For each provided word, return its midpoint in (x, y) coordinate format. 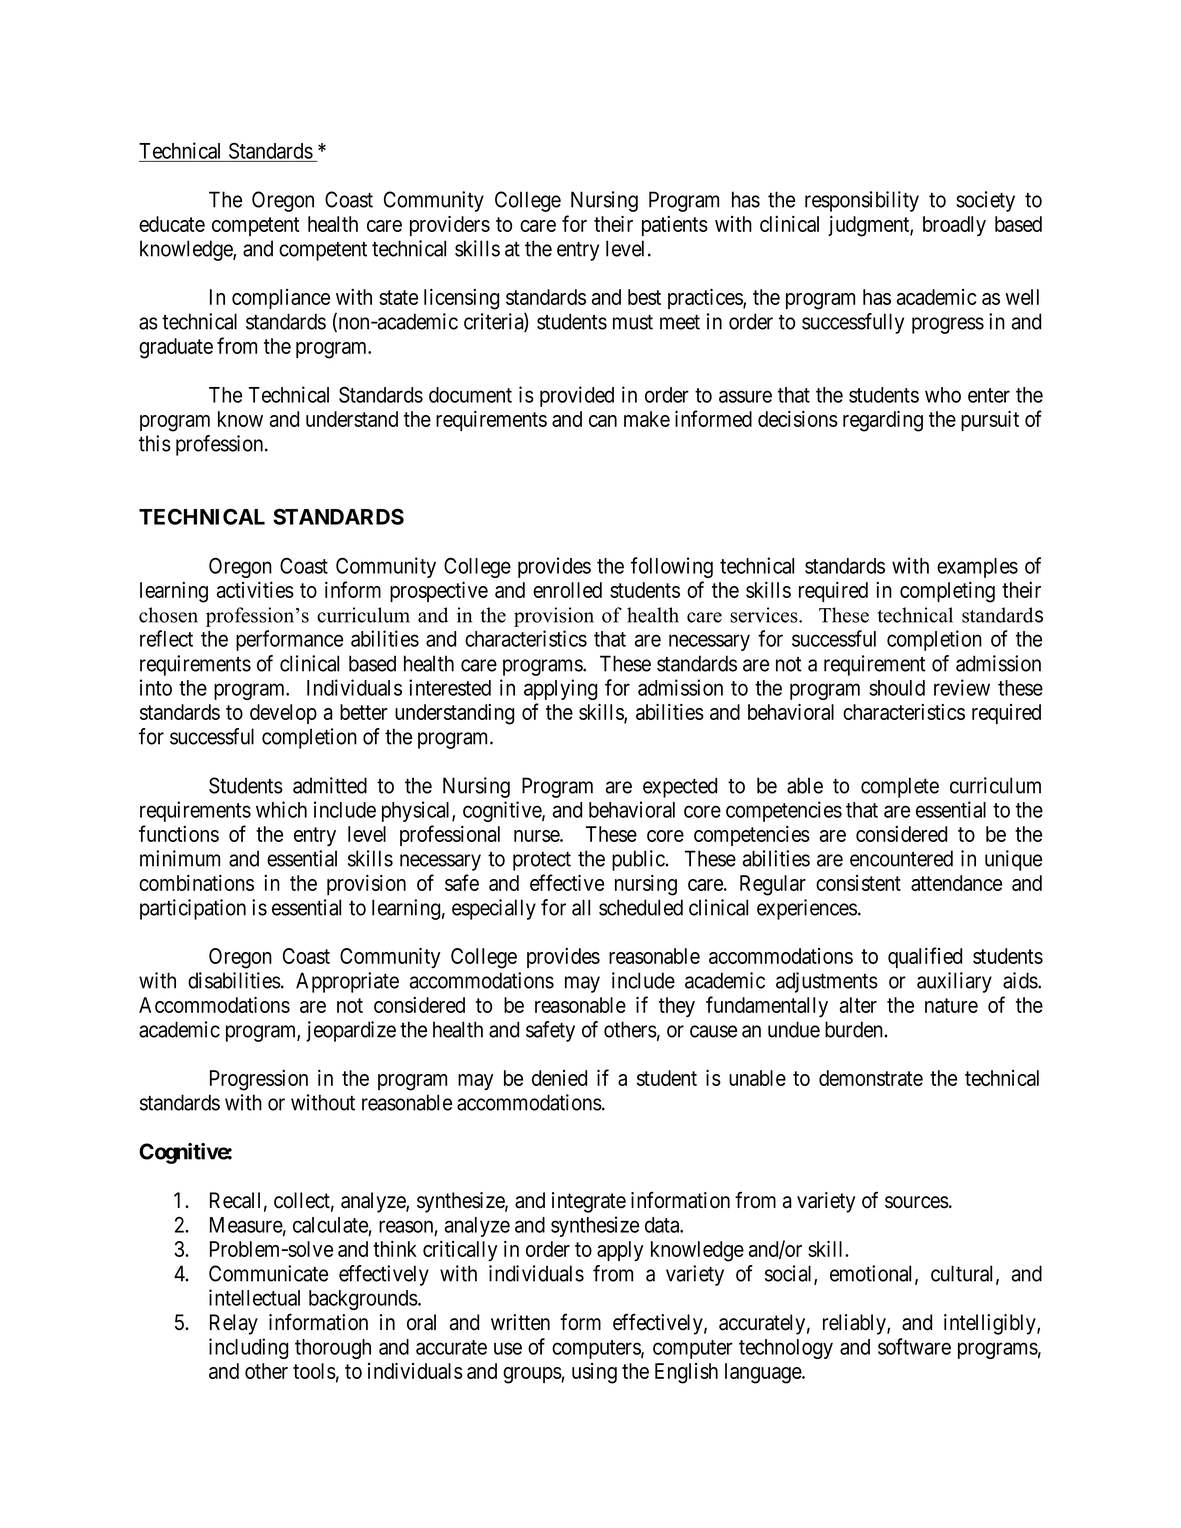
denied (559, 1078)
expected (680, 787)
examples (977, 568)
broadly (954, 226)
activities (255, 589)
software (914, 1346)
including (248, 1348)
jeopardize (351, 1031)
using (594, 1373)
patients (675, 226)
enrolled (567, 590)
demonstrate (871, 1078)
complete (900, 787)
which (281, 809)
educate (172, 224)
